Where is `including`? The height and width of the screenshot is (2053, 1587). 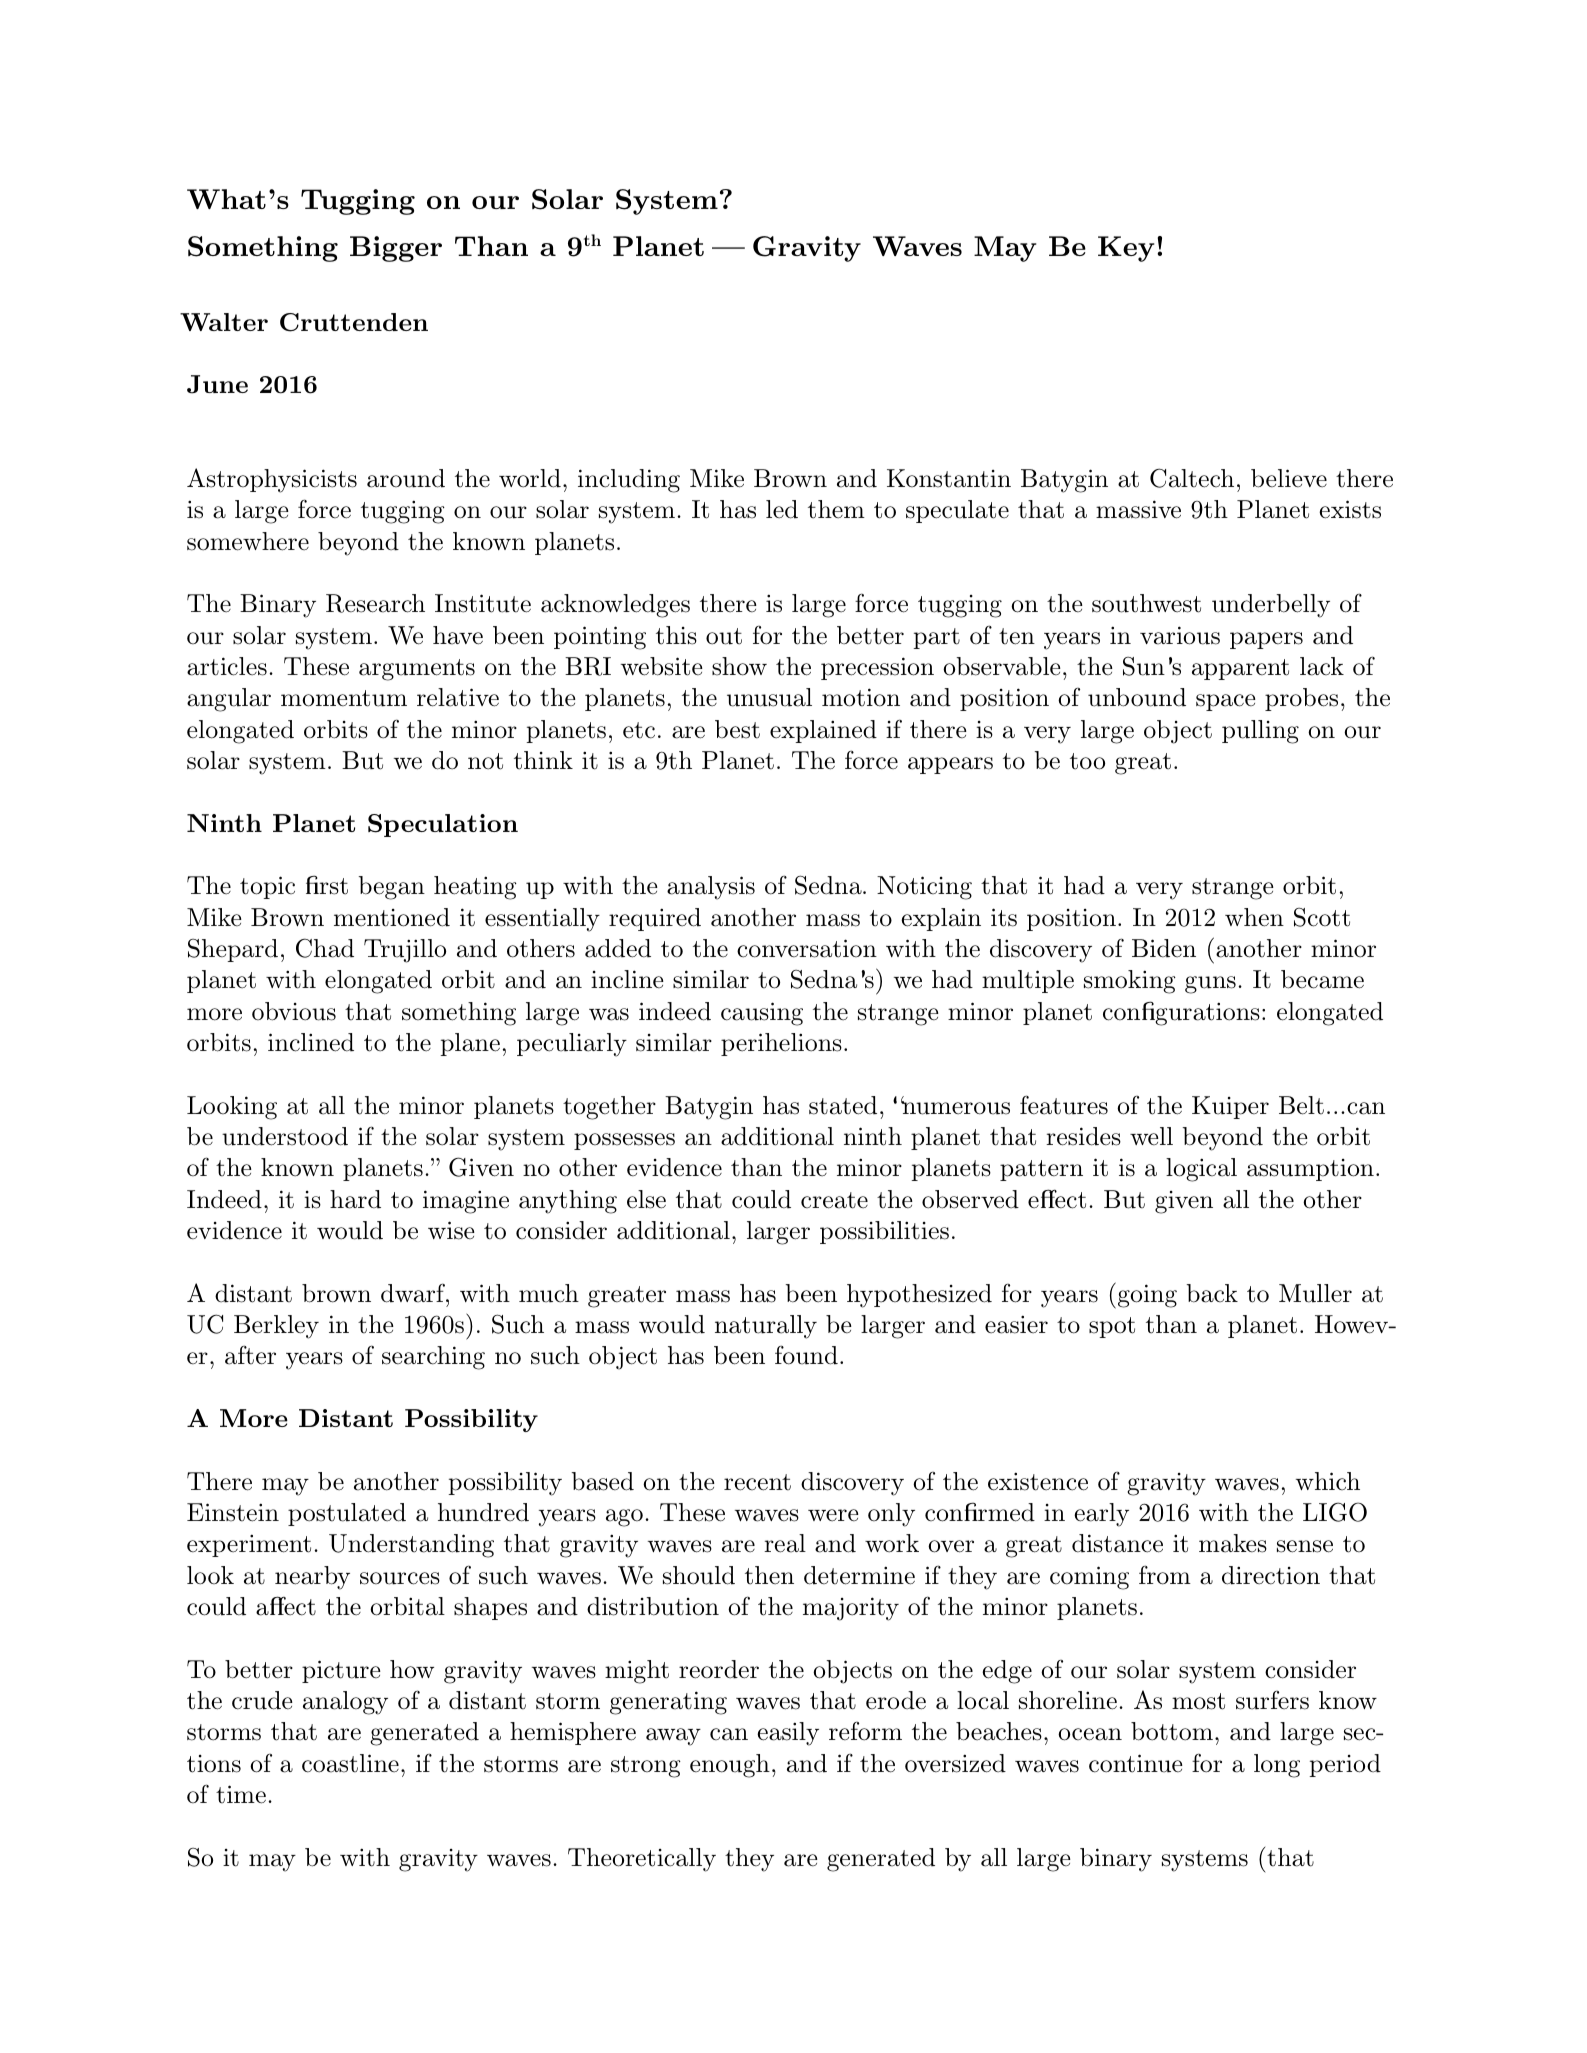 including is located at coordinates (629, 481).
